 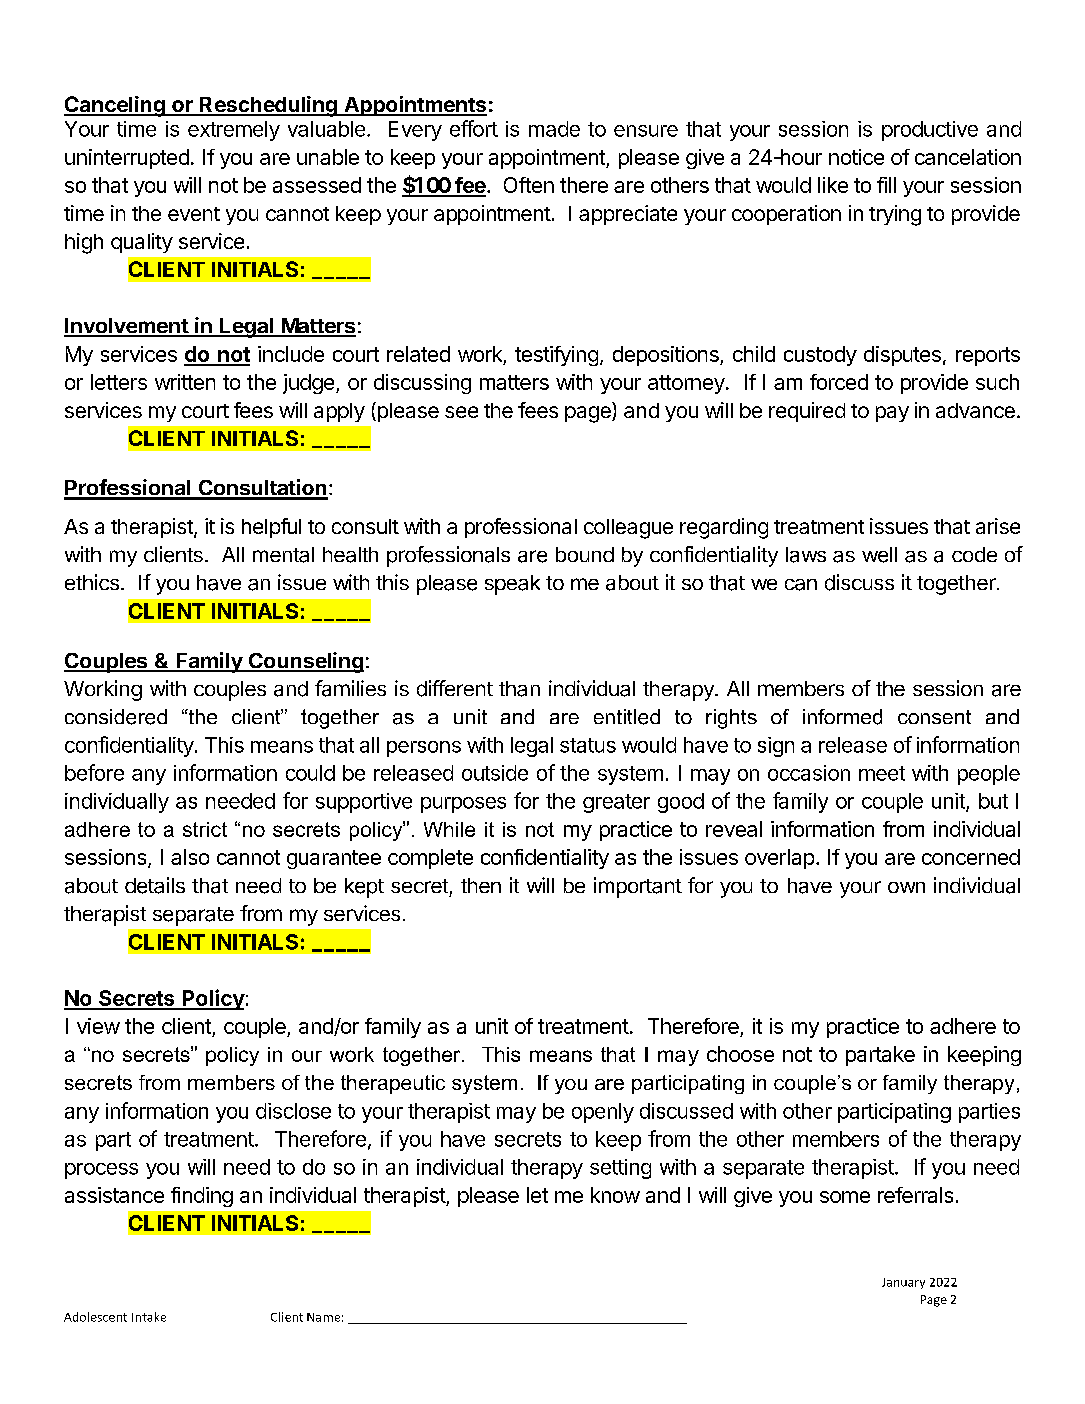 I want to click on extremely, so click(x=234, y=131).
